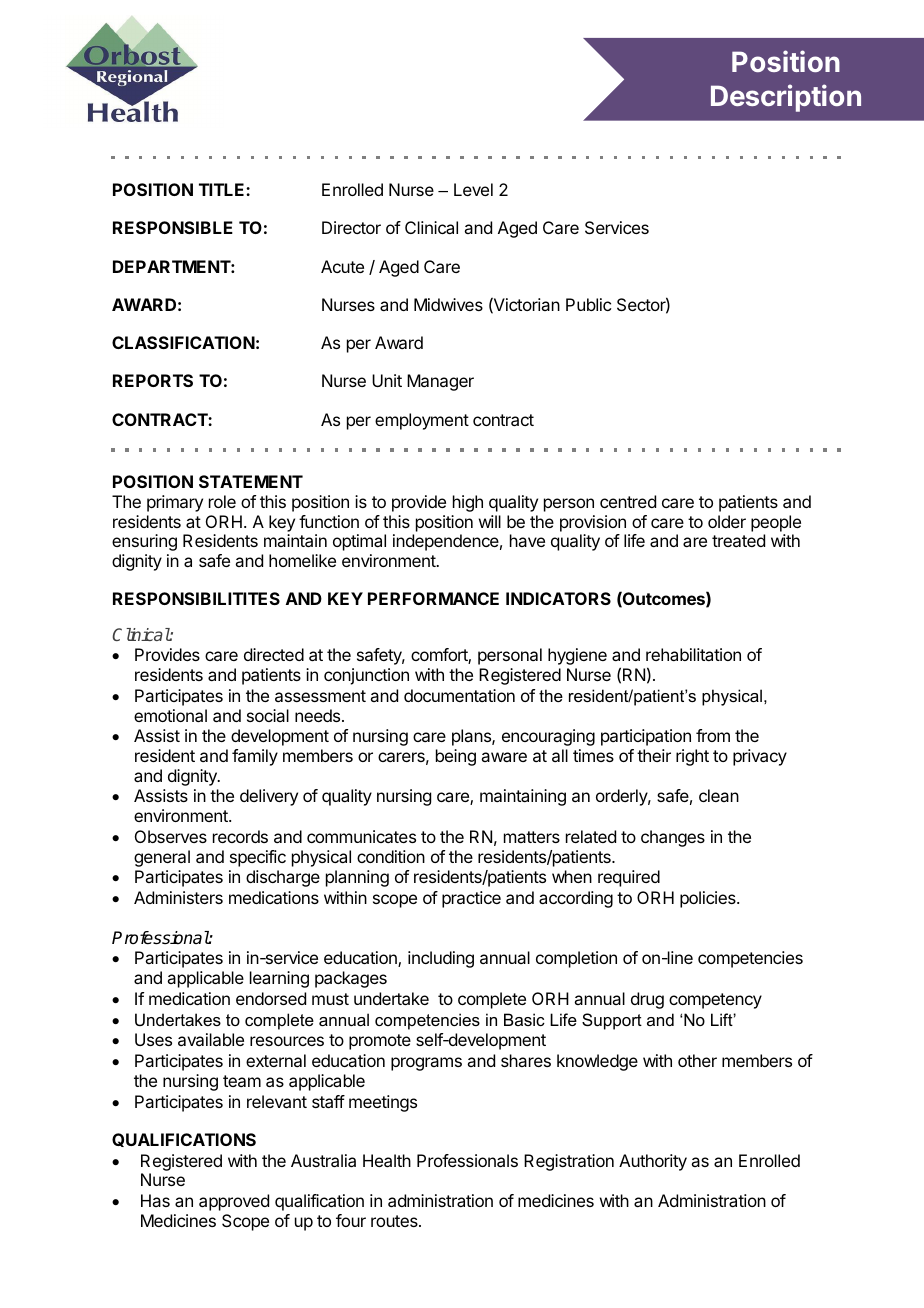 The width and height of the page is (924, 1308). Describe the element at coordinates (234, 1202) in the page. I see `approved` at that location.
